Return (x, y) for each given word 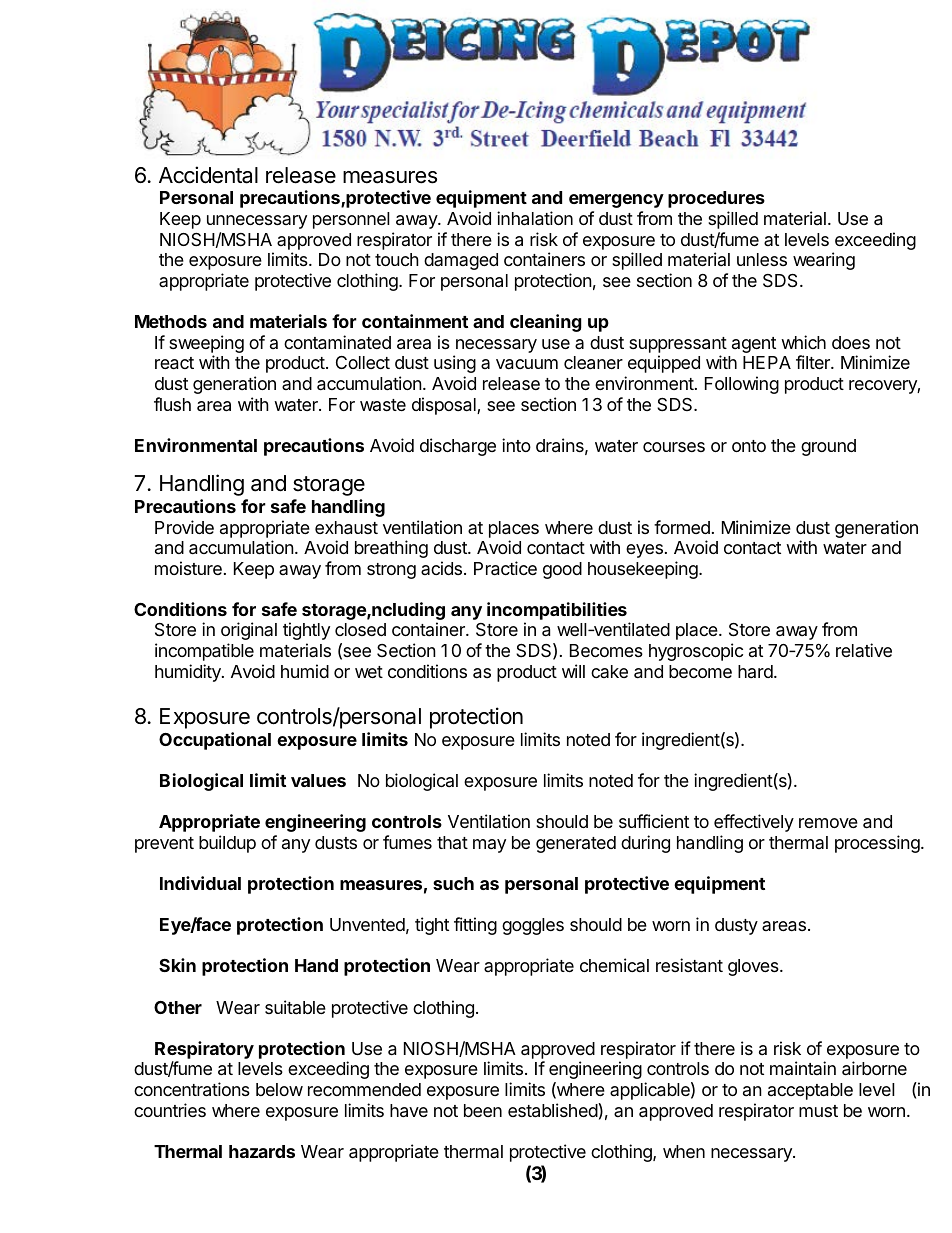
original (249, 631)
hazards (262, 1151)
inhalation (535, 218)
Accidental (208, 175)
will (573, 671)
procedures (716, 199)
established (553, 1110)
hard (755, 671)
